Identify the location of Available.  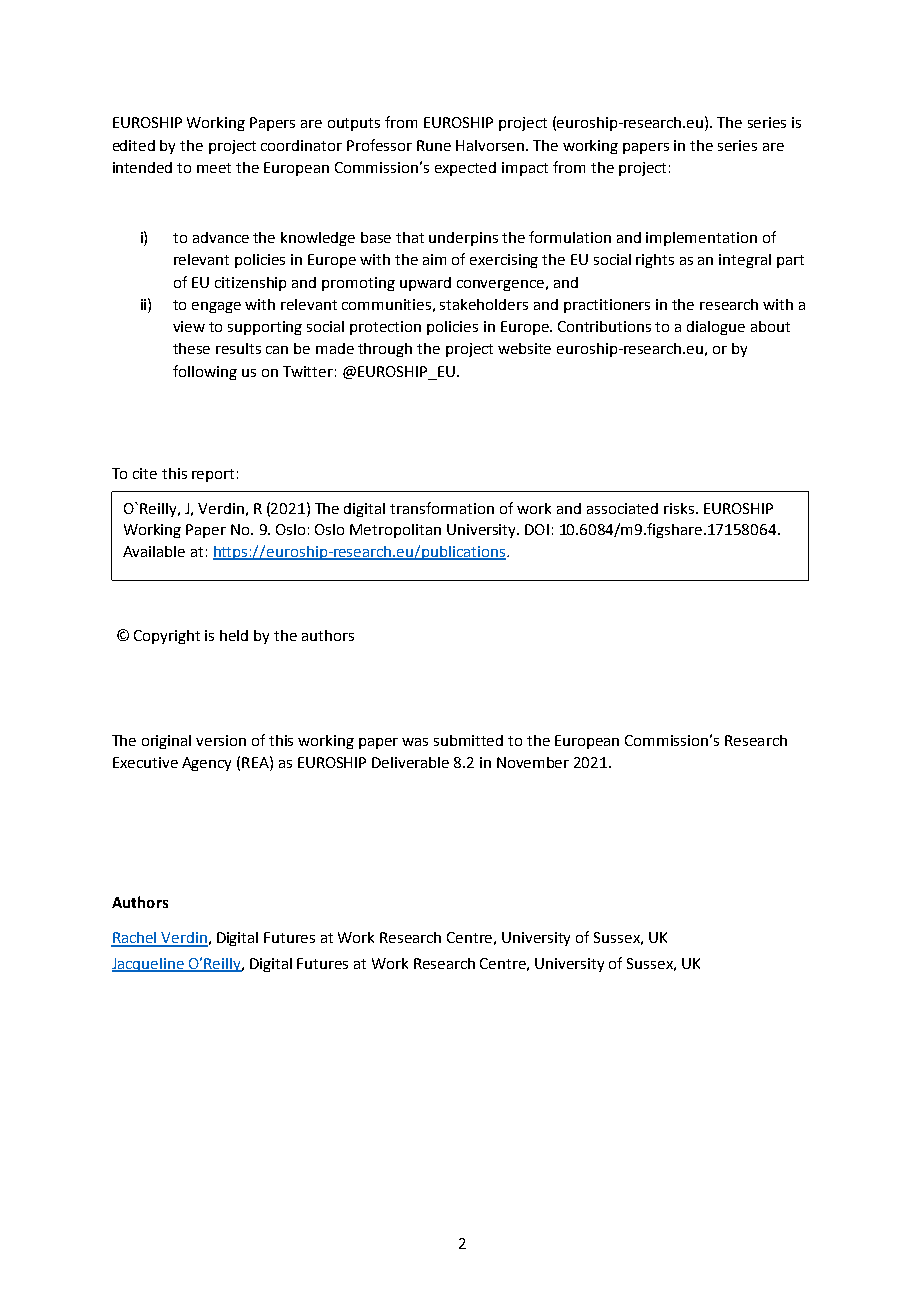
(154, 551).
